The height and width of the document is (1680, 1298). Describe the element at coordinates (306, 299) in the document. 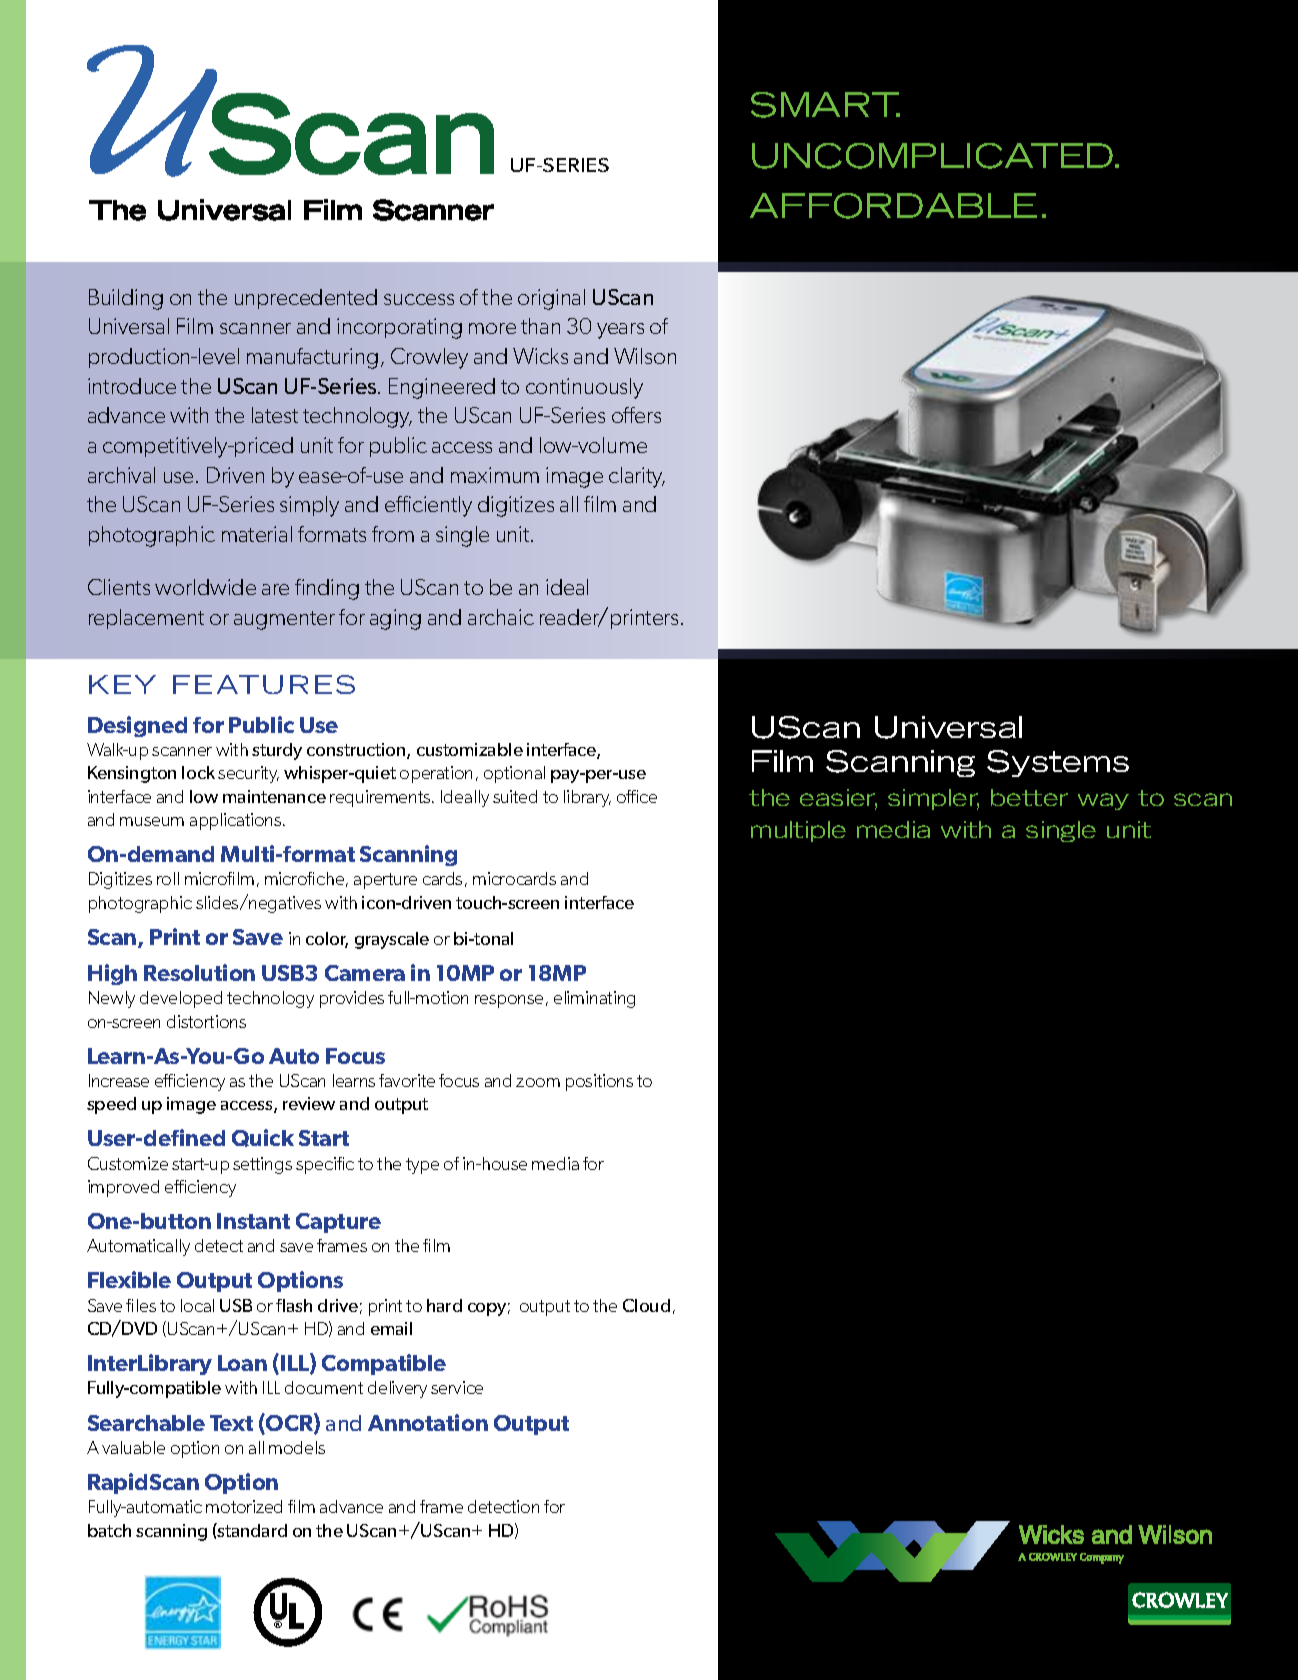

I see `unprecedented` at that location.
